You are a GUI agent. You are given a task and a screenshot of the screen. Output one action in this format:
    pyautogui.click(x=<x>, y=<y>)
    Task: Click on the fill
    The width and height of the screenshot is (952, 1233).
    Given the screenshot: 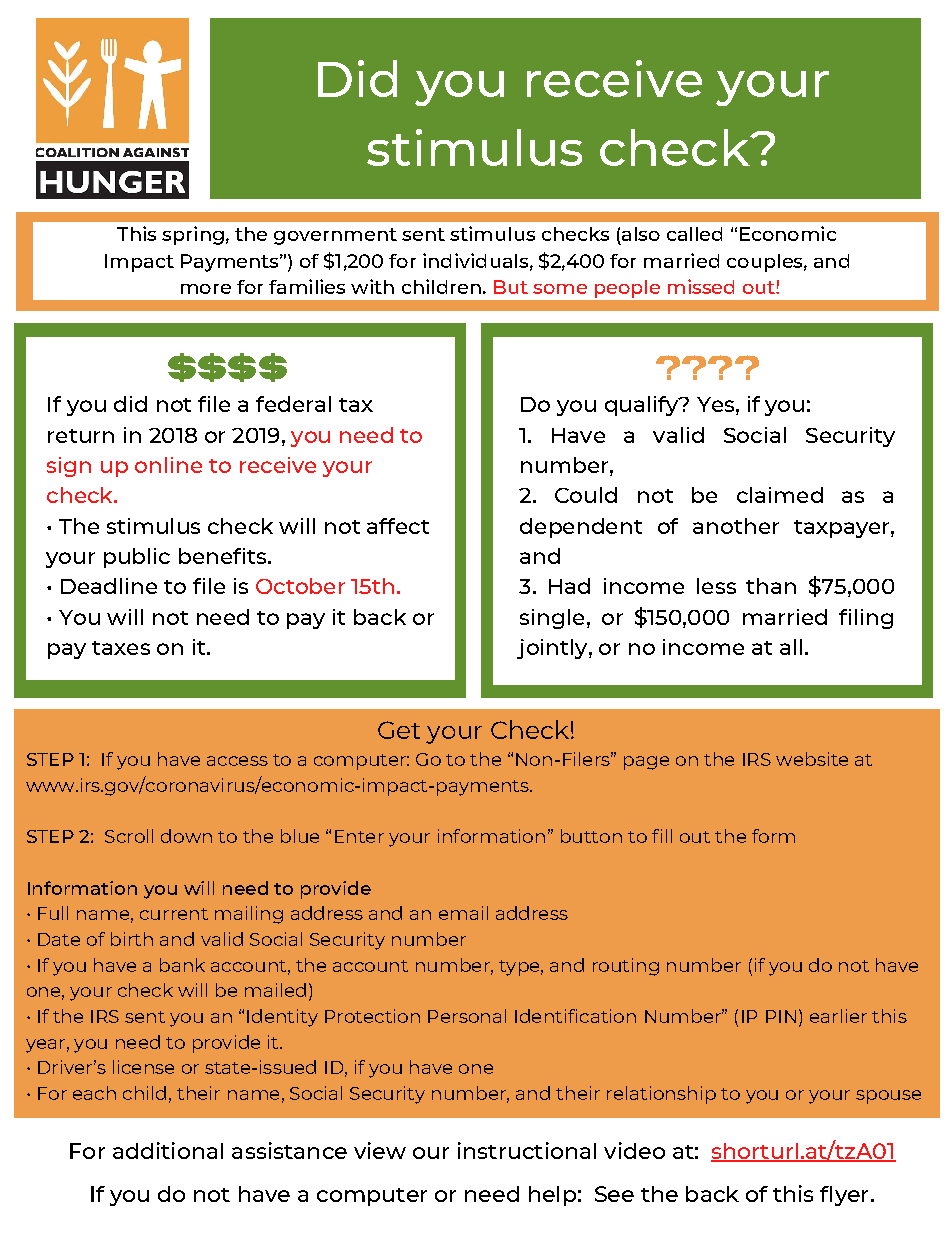 What is the action you would take?
    pyautogui.click(x=662, y=836)
